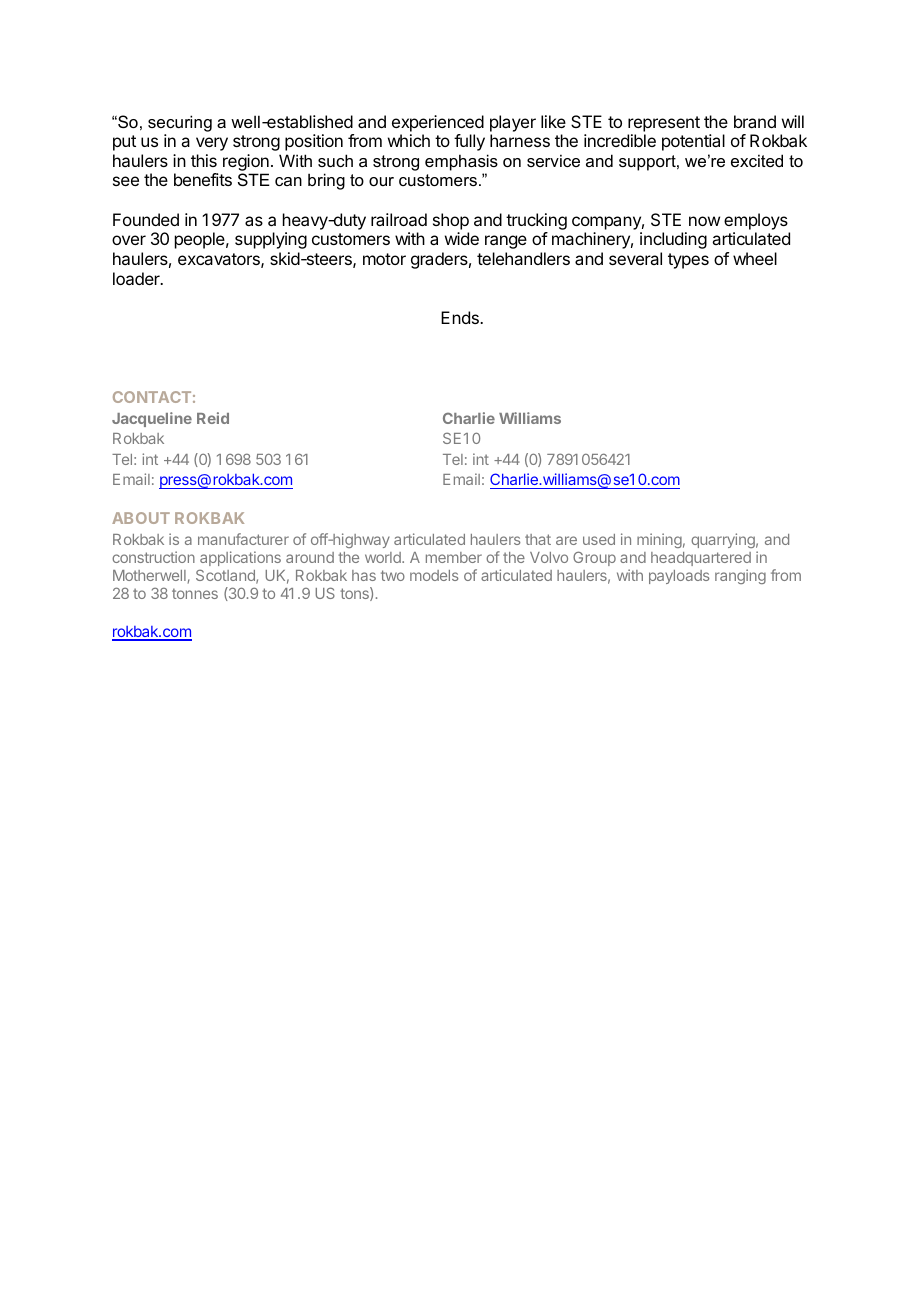  Describe the element at coordinates (538, 539) in the image. I see `that` at that location.
